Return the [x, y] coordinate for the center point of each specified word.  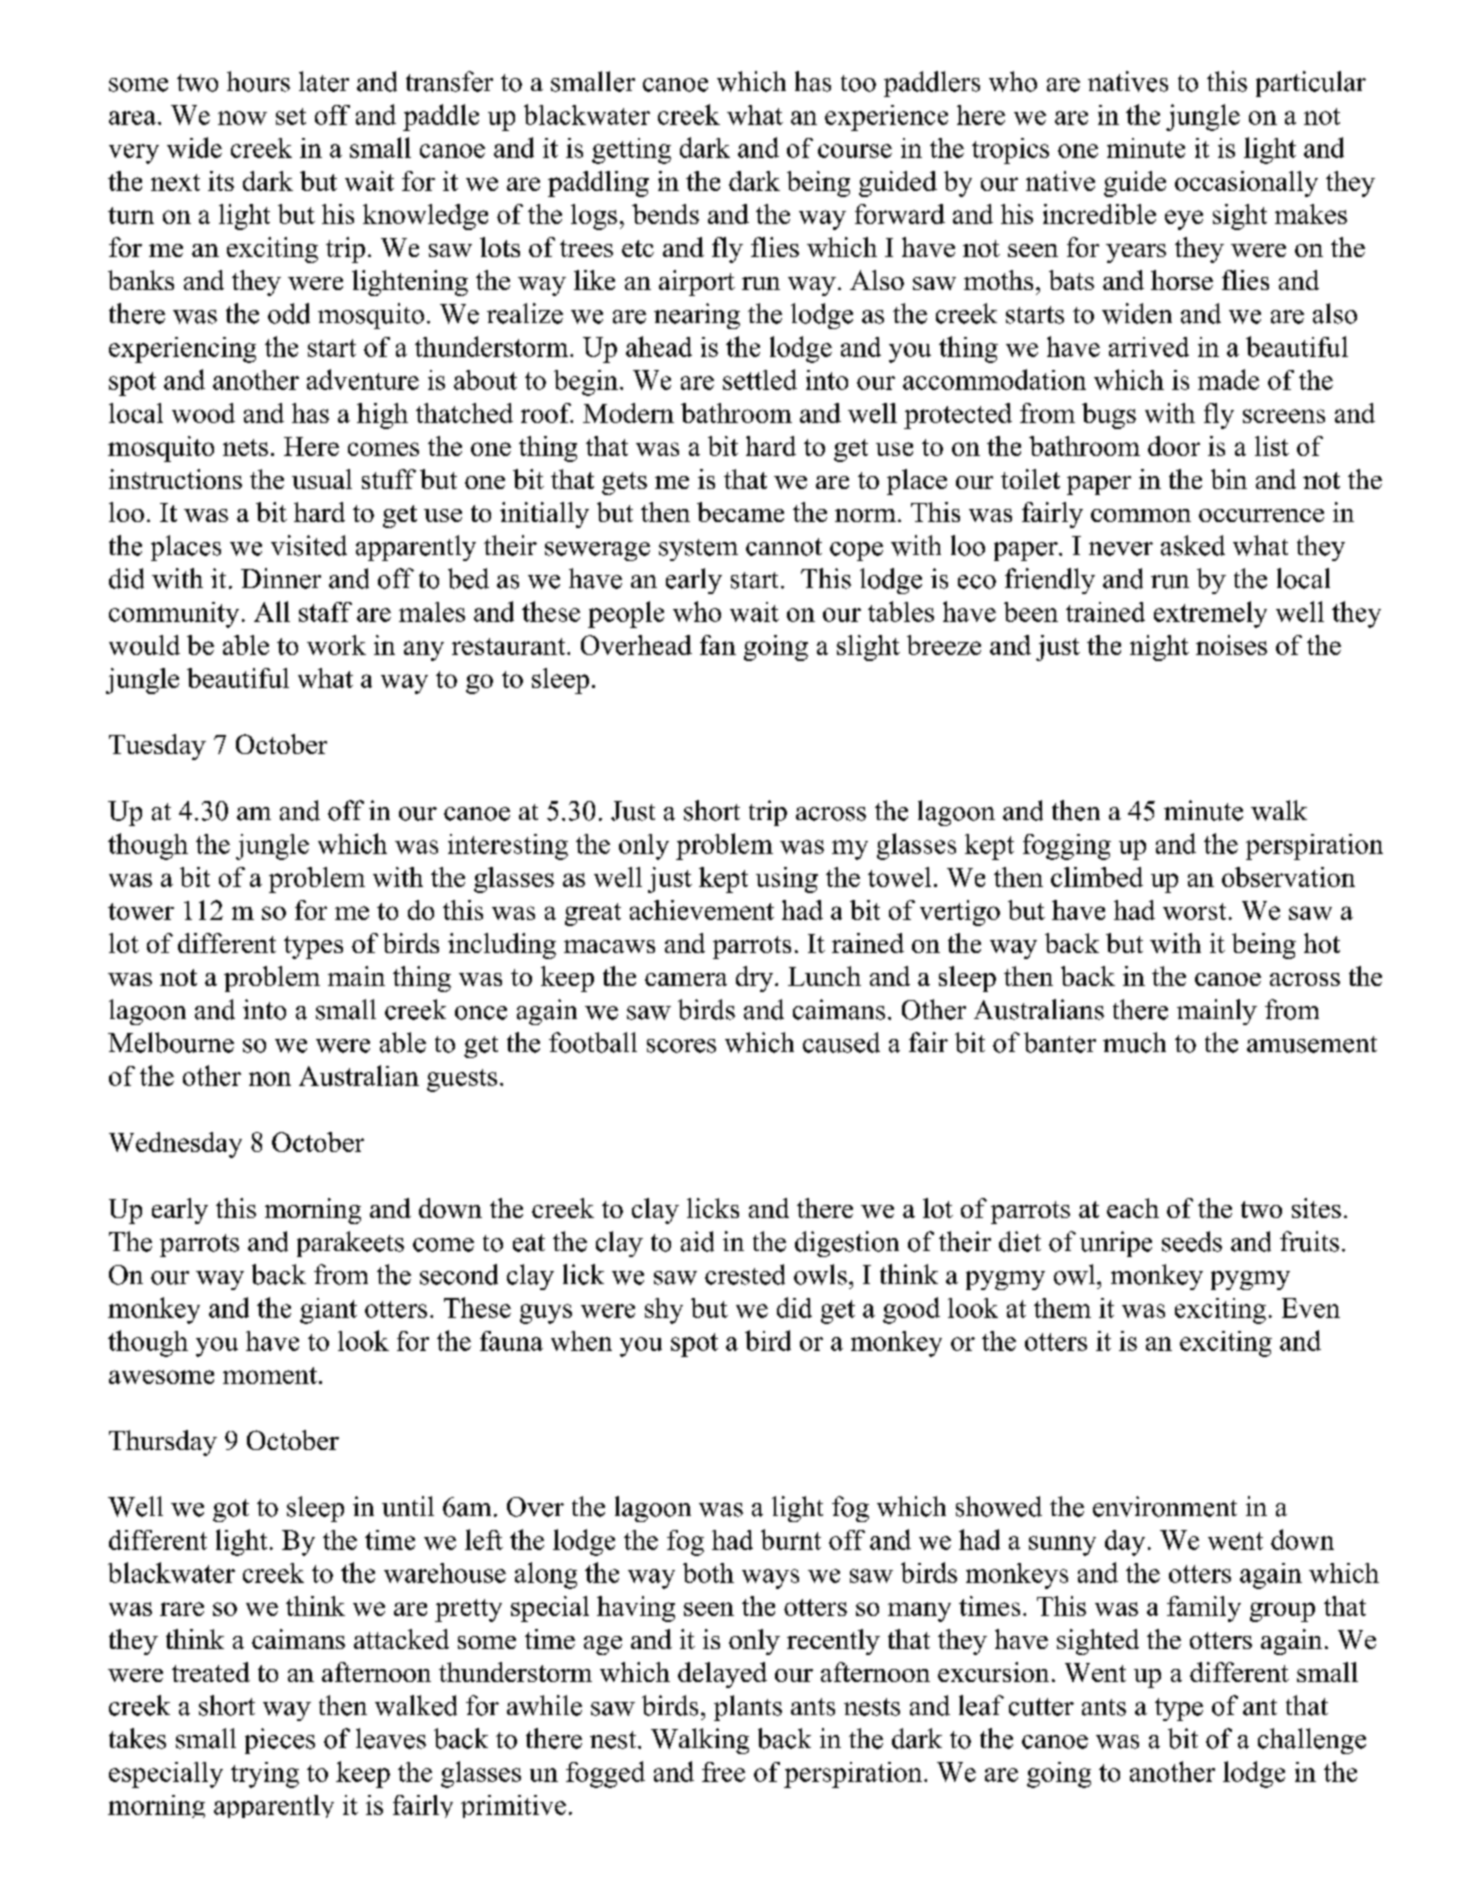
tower [141, 911]
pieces [280, 1741]
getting [631, 151]
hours [258, 81]
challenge [1312, 1741]
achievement [702, 910]
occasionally [1246, 184]
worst [1194, 911]
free [723, 1772]
